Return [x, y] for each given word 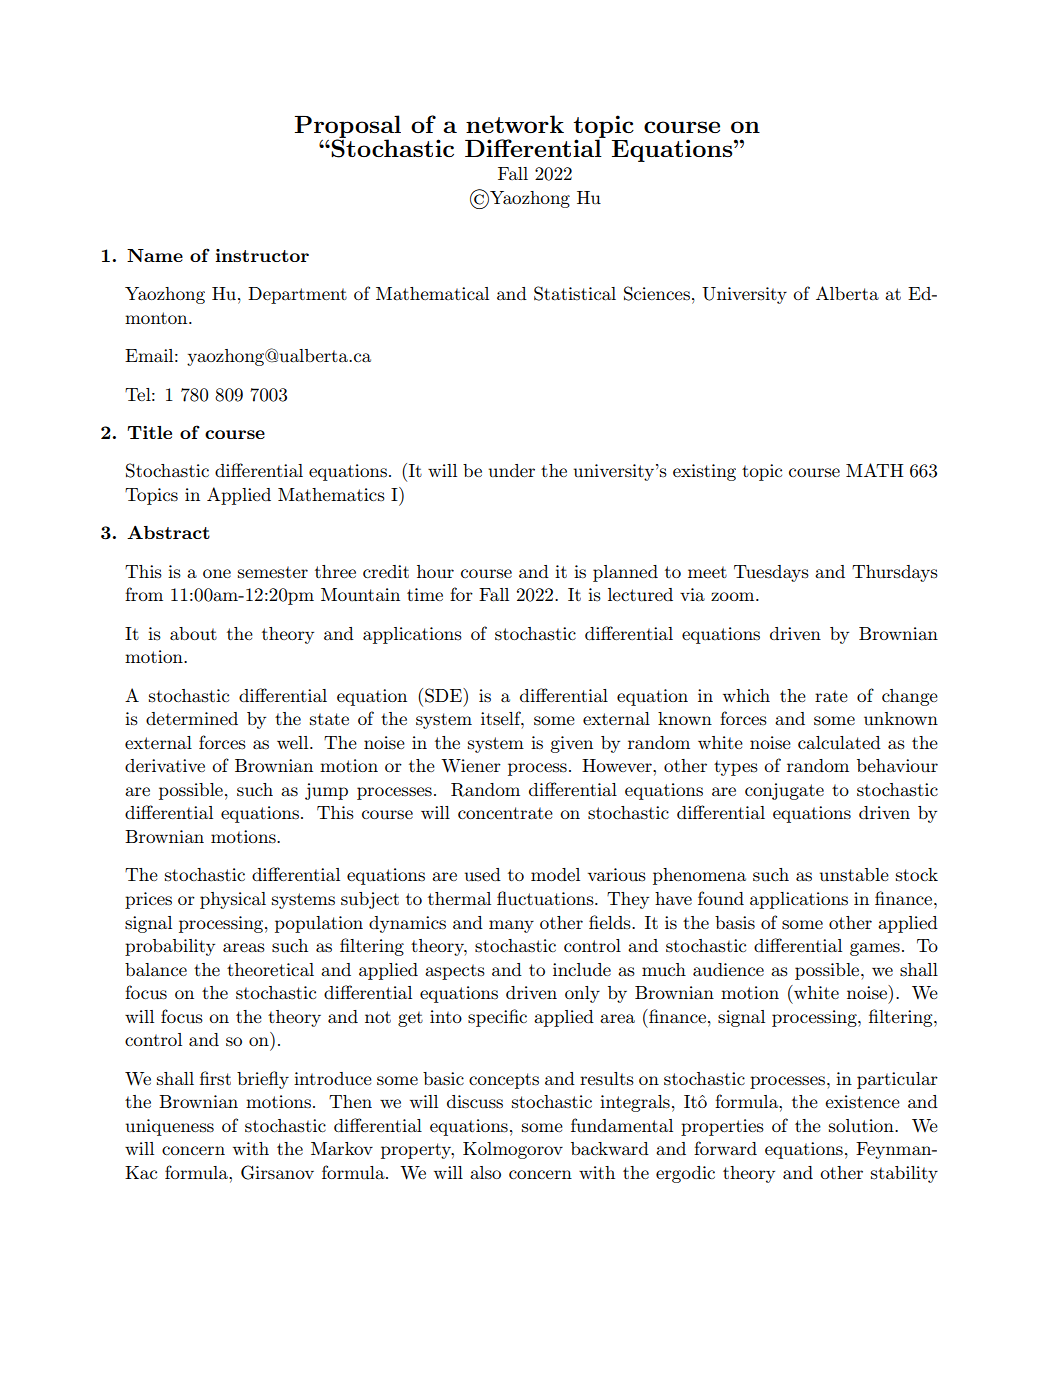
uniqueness [170, 1127]
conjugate [784, 791]
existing [704, 472]
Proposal [348, 128]
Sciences [657, 293]
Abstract [168, 532]
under [512, 470]
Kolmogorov [513, 1150]
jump [326, 791]
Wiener [471, 766]
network [515, 124]
